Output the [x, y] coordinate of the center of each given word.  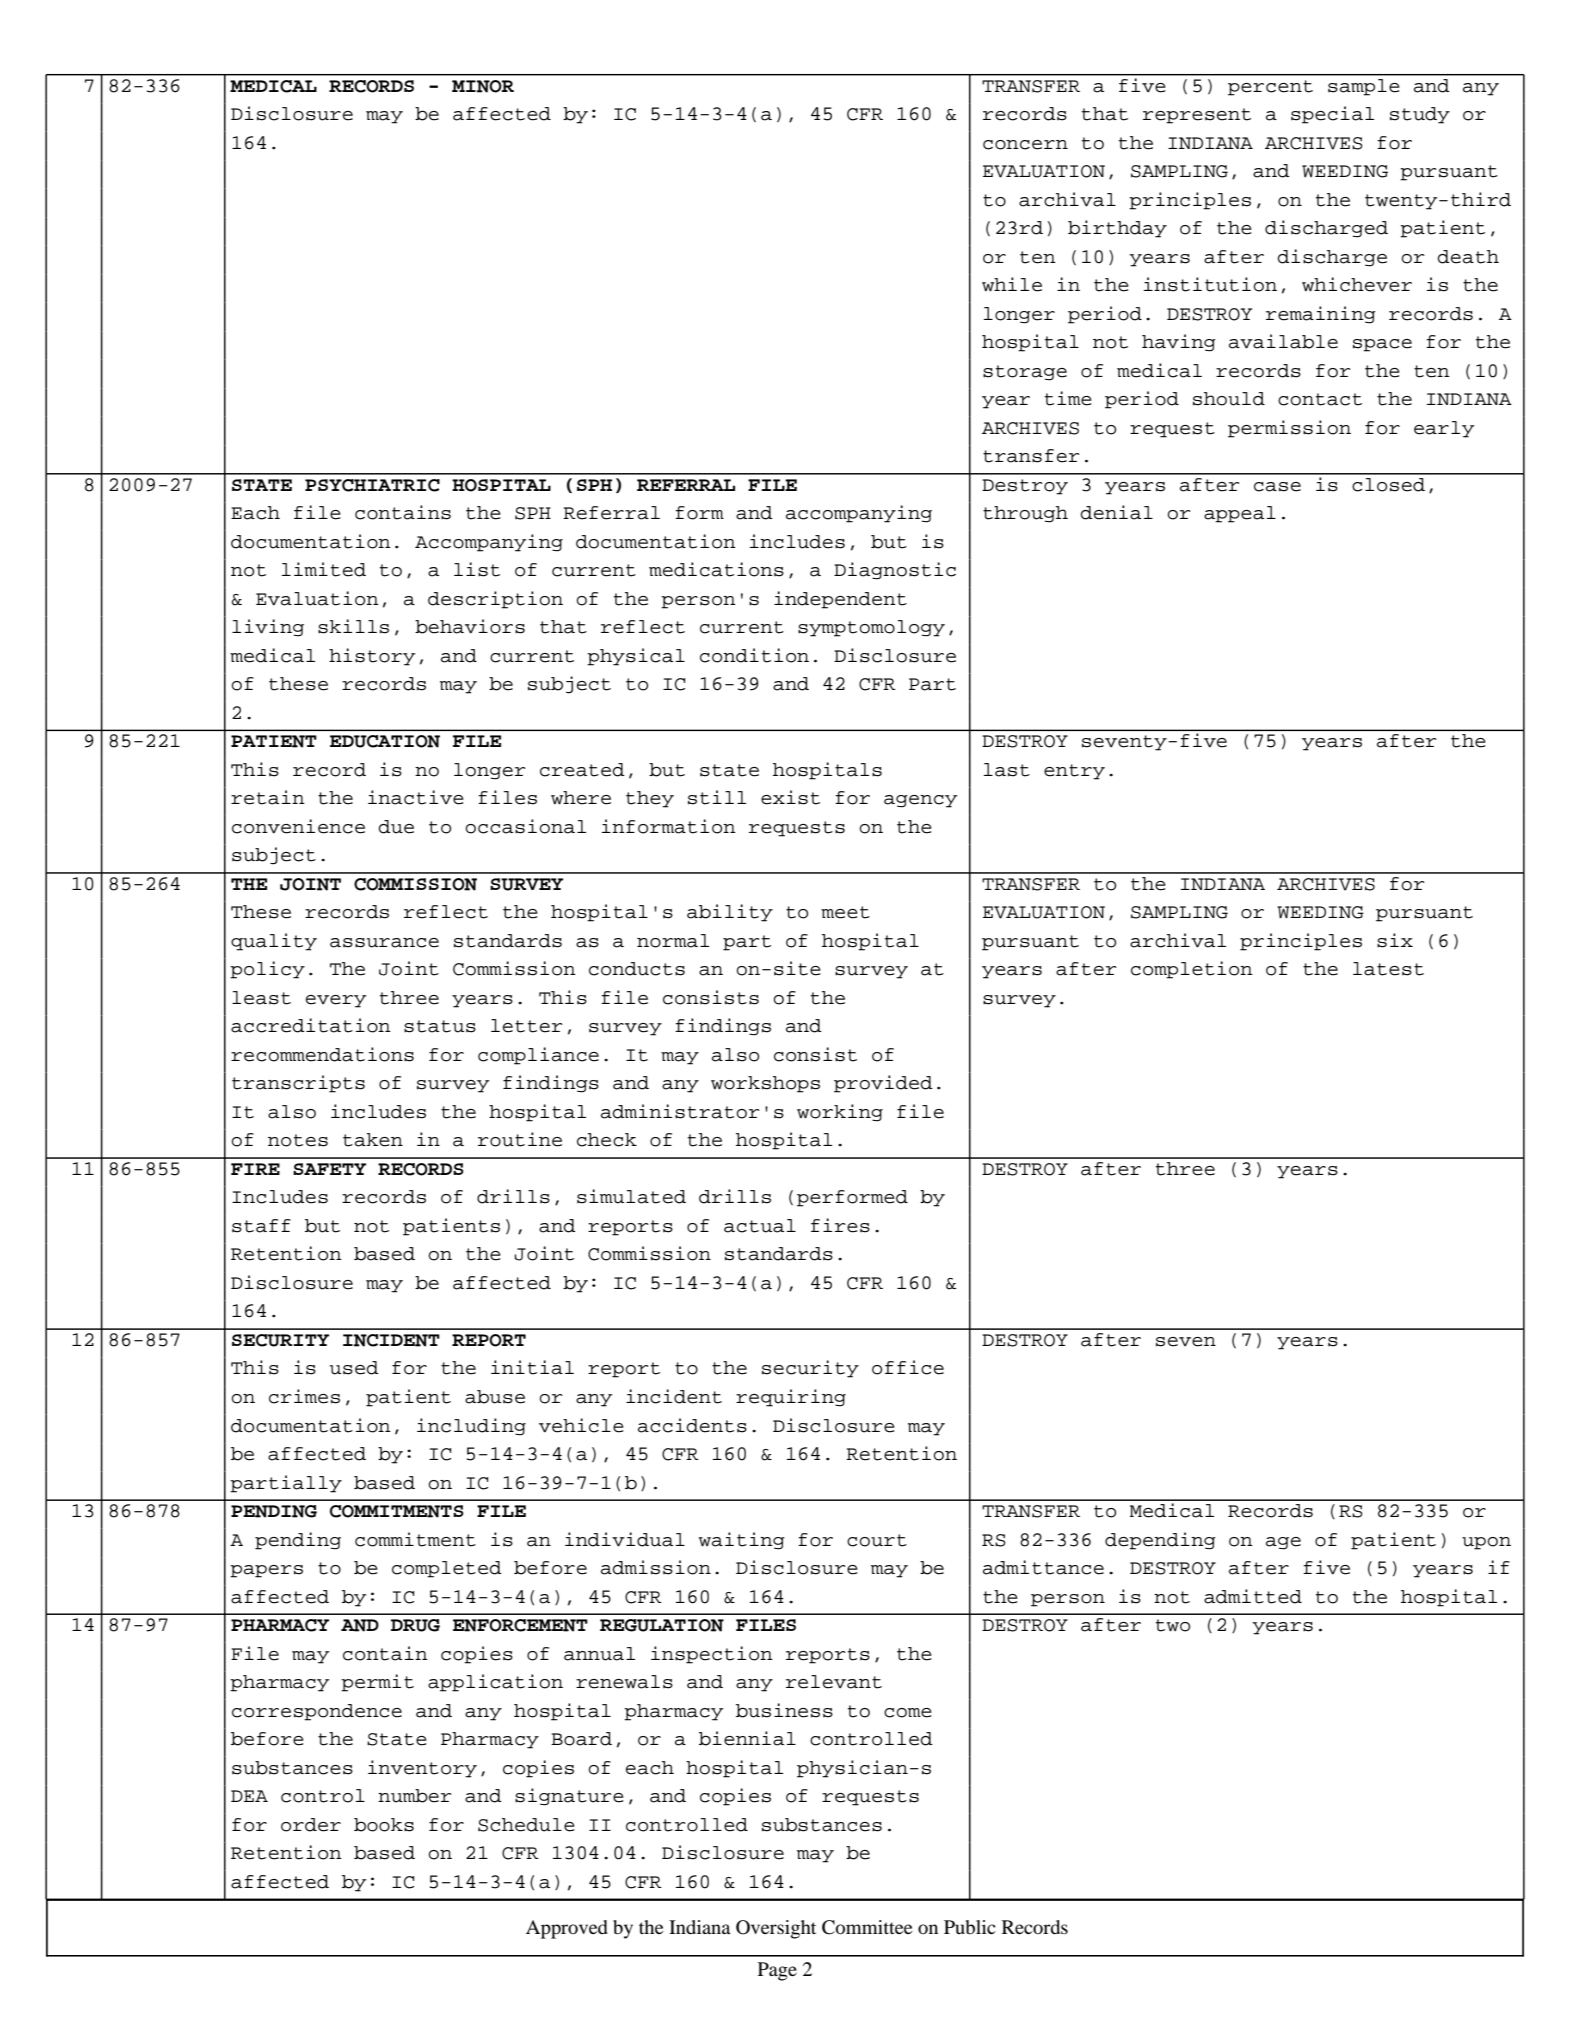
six [1395, 940]
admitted [1253, 1596]
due [396, 827]
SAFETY [329, 1169]
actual [760, 1226]
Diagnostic [895, 571]
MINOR [483, 86]
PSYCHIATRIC [372, 485]
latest [1388, 969]
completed [447, 1569]
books [384, 1825]
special [1332, 115]
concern [1025, 145]
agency [920, 801]
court [877, 1540]
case [1277, 487]
